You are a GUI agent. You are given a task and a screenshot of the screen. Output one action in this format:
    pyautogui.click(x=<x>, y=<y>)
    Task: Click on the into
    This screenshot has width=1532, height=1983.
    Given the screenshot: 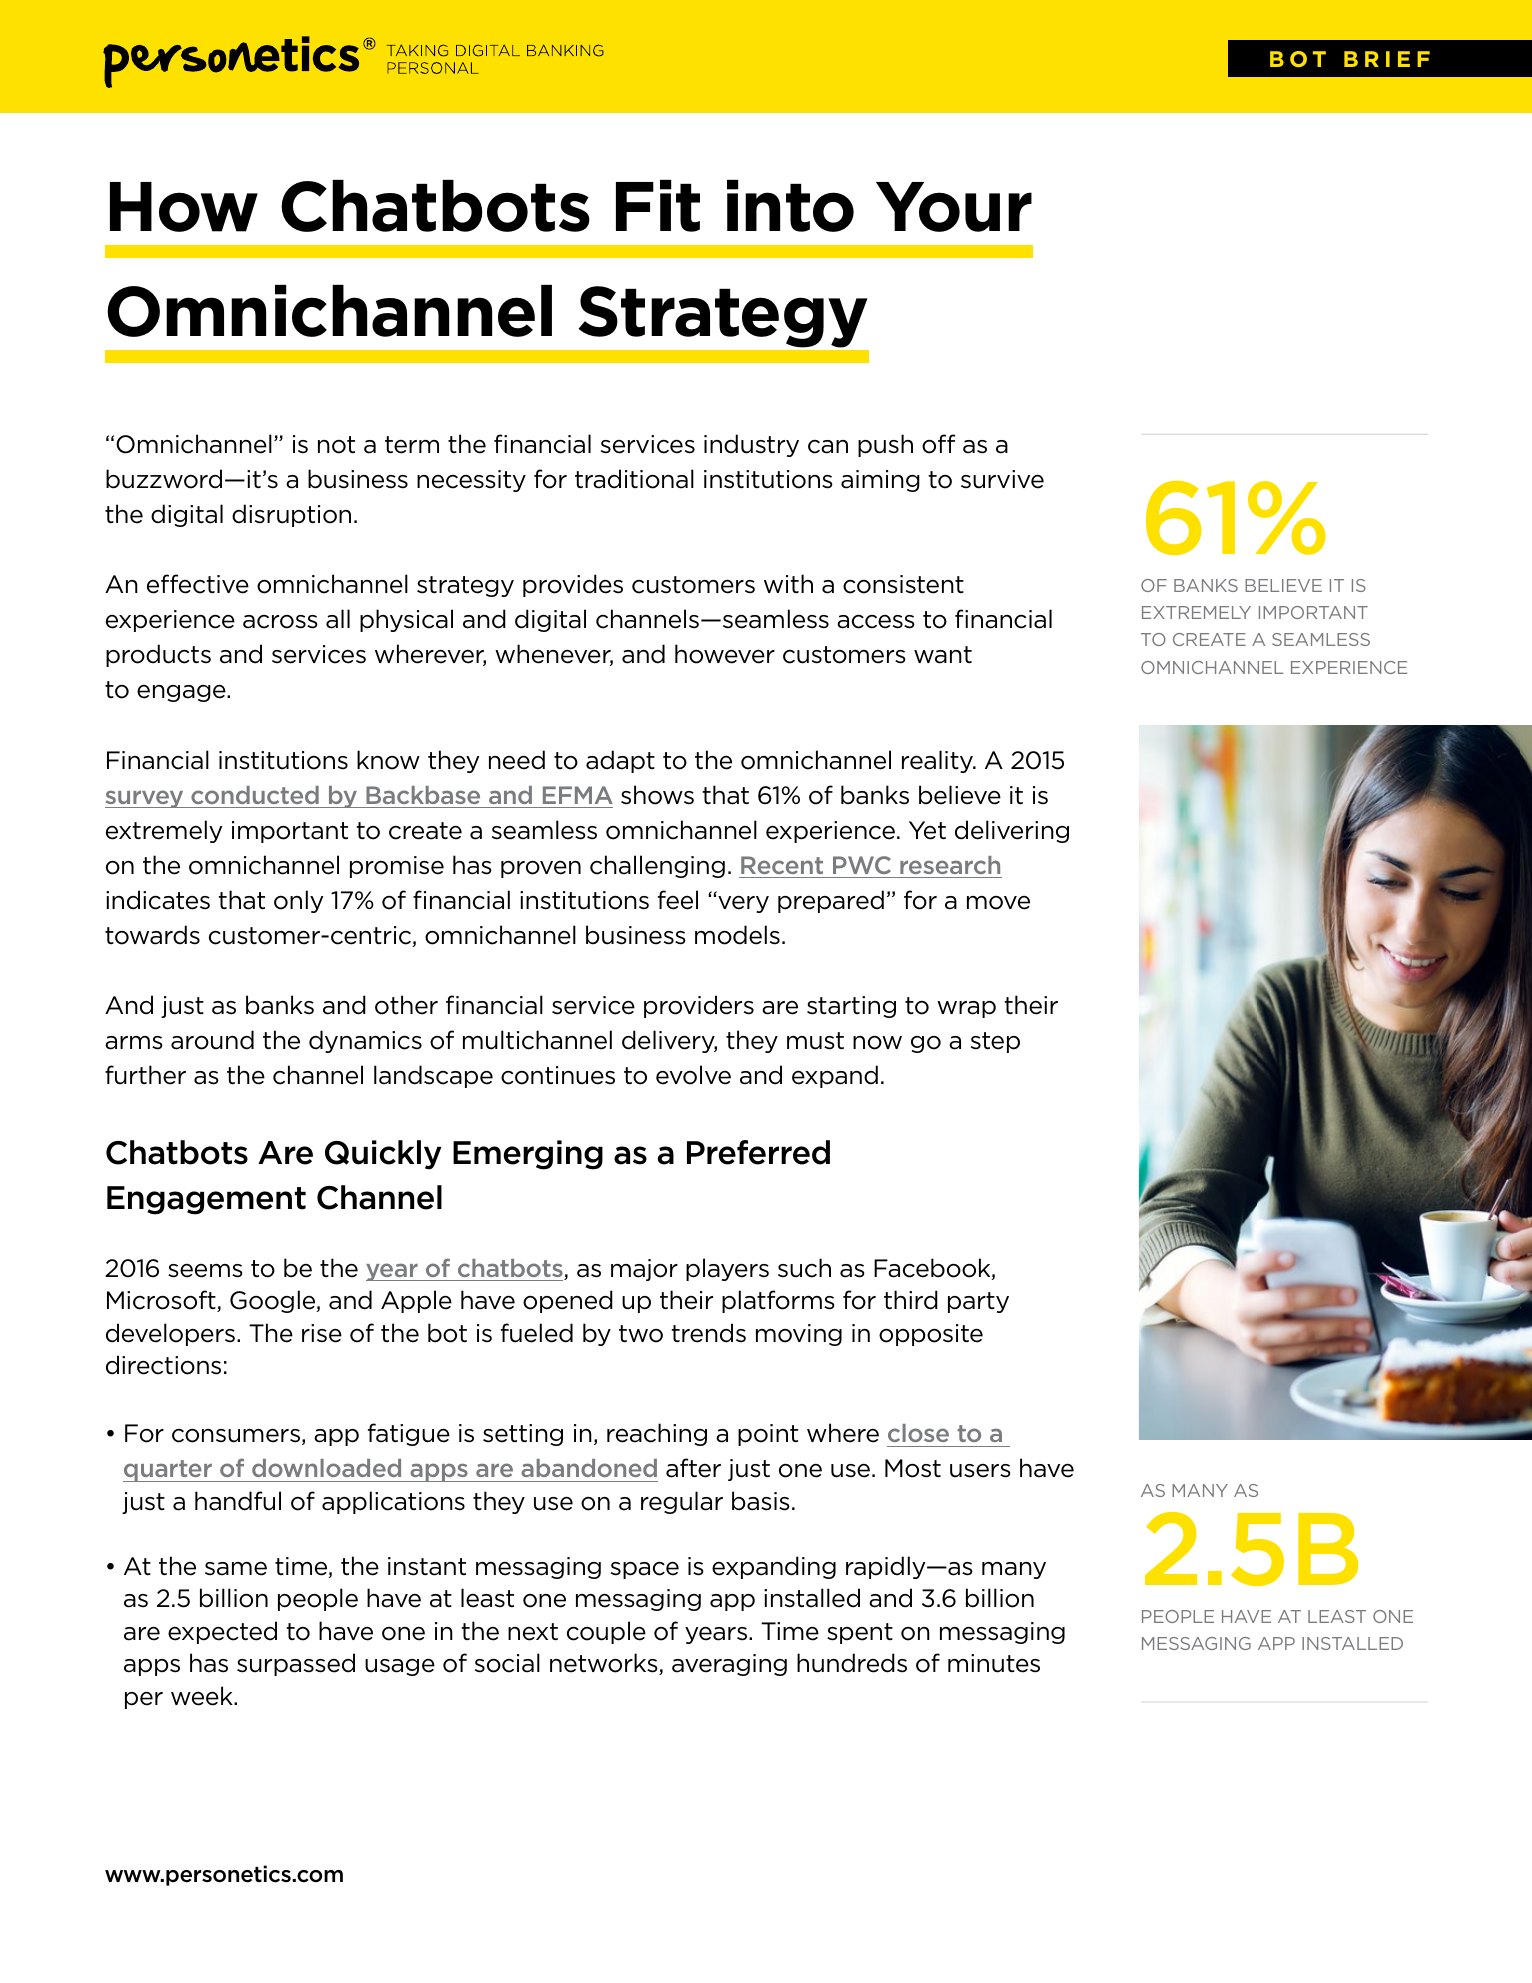 What is the action you would take?
    pyautogui.click(x=790, y=206)
